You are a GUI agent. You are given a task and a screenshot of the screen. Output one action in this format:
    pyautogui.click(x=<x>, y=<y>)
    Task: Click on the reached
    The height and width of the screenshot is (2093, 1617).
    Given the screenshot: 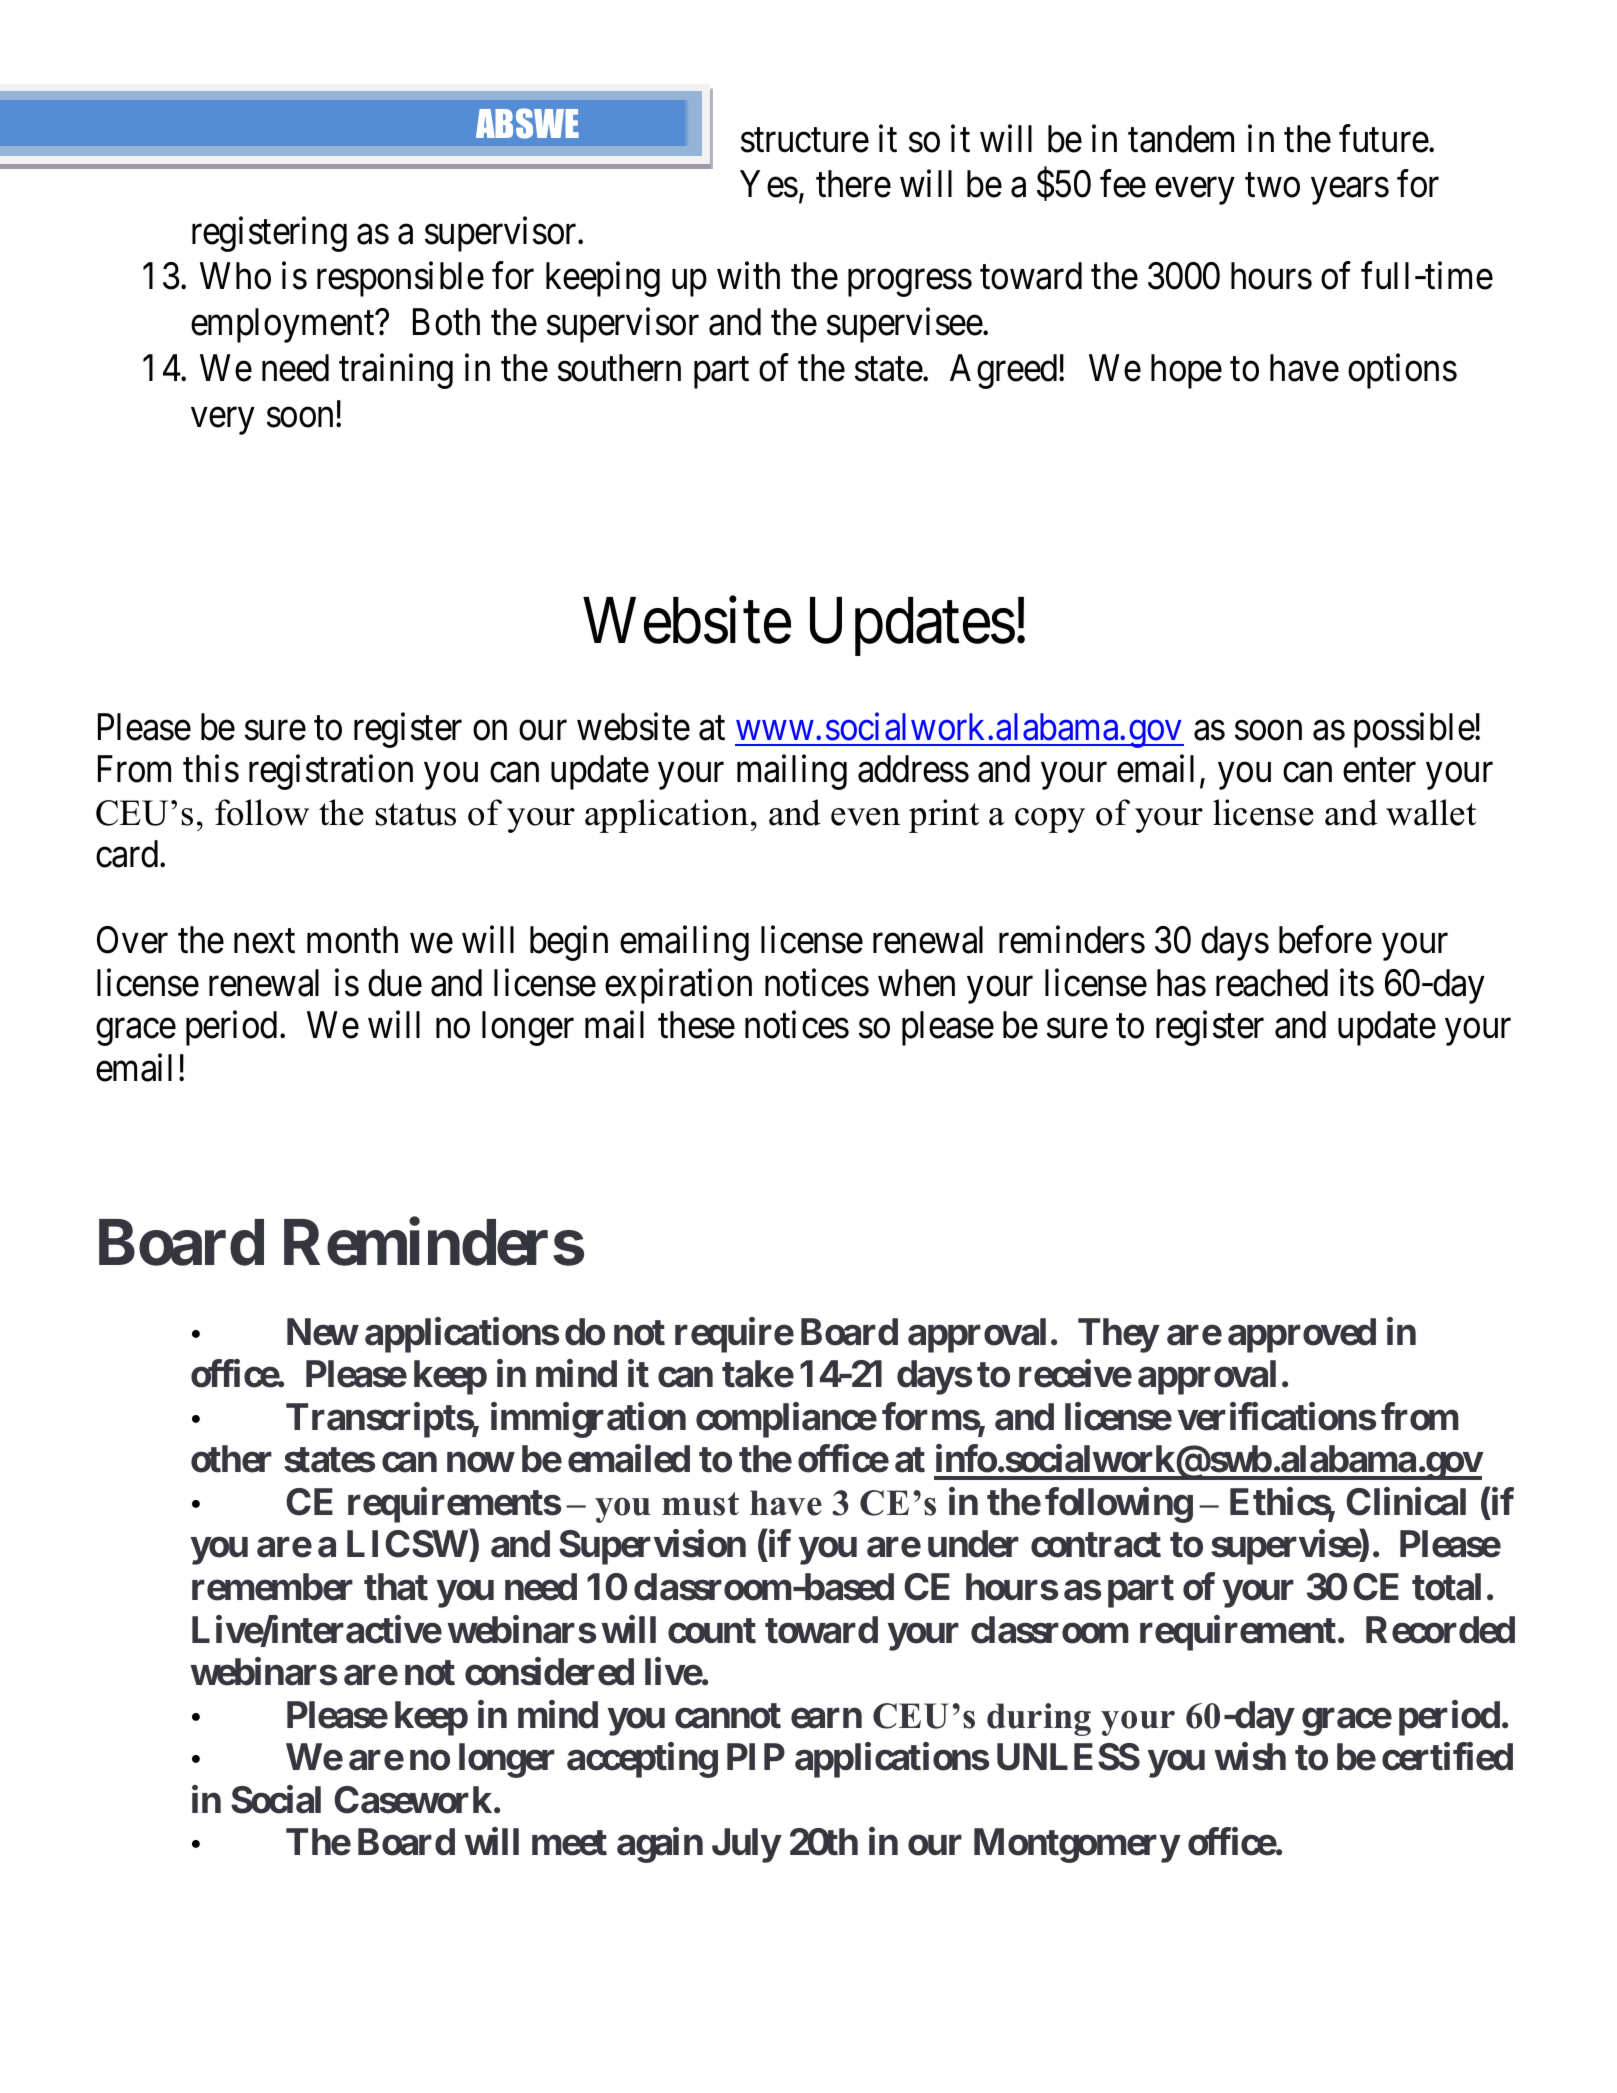 What is the action you would take?
    pyautogui.click(x=1272, y=983)
